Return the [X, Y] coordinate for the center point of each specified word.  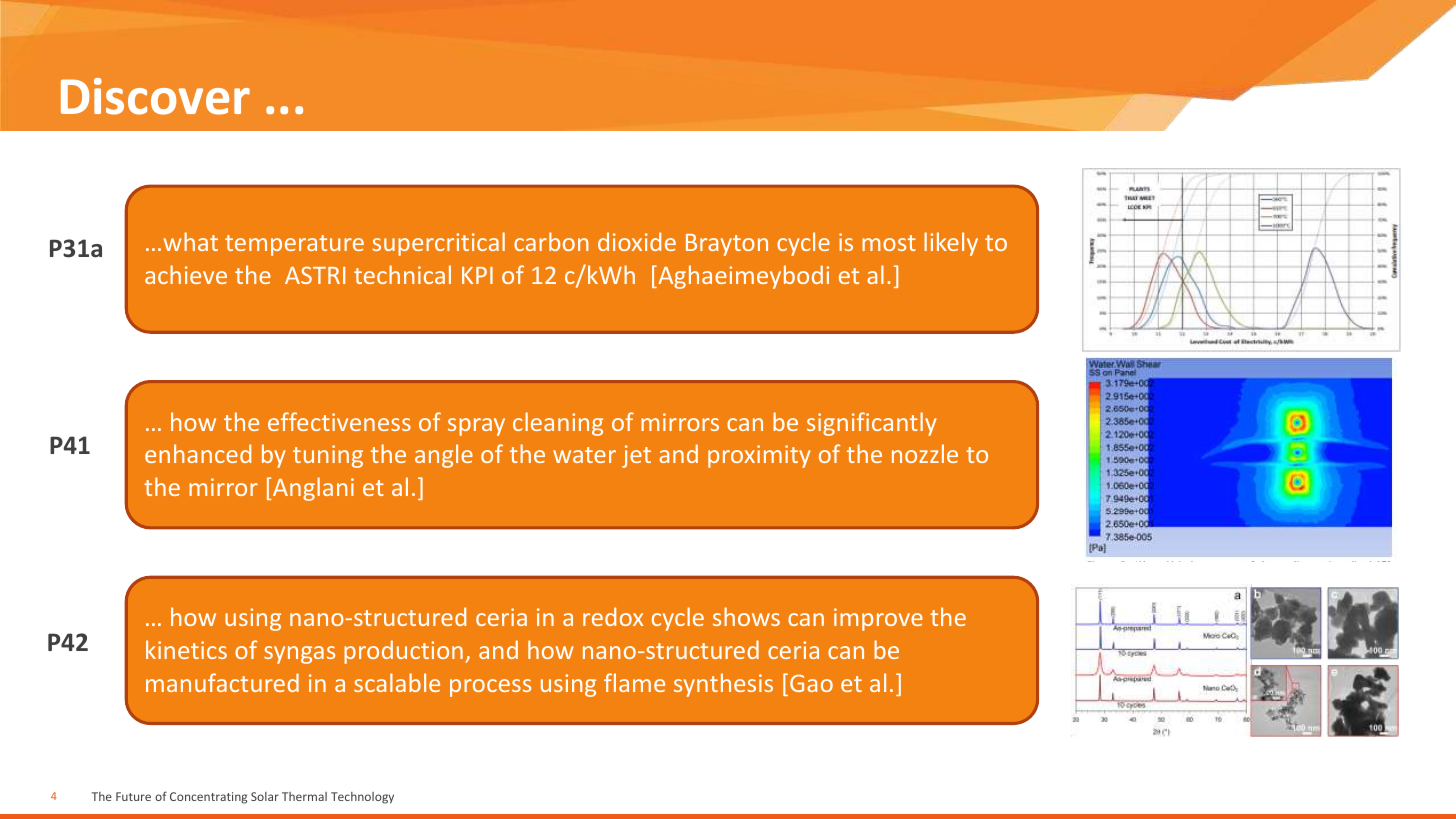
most [889, 243]
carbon [551, 241]
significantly [872, 424]
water [584, 455]
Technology [362, 798]
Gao [811, 683]
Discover [155, 96]
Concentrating [208, 798]
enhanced [198, 453]
